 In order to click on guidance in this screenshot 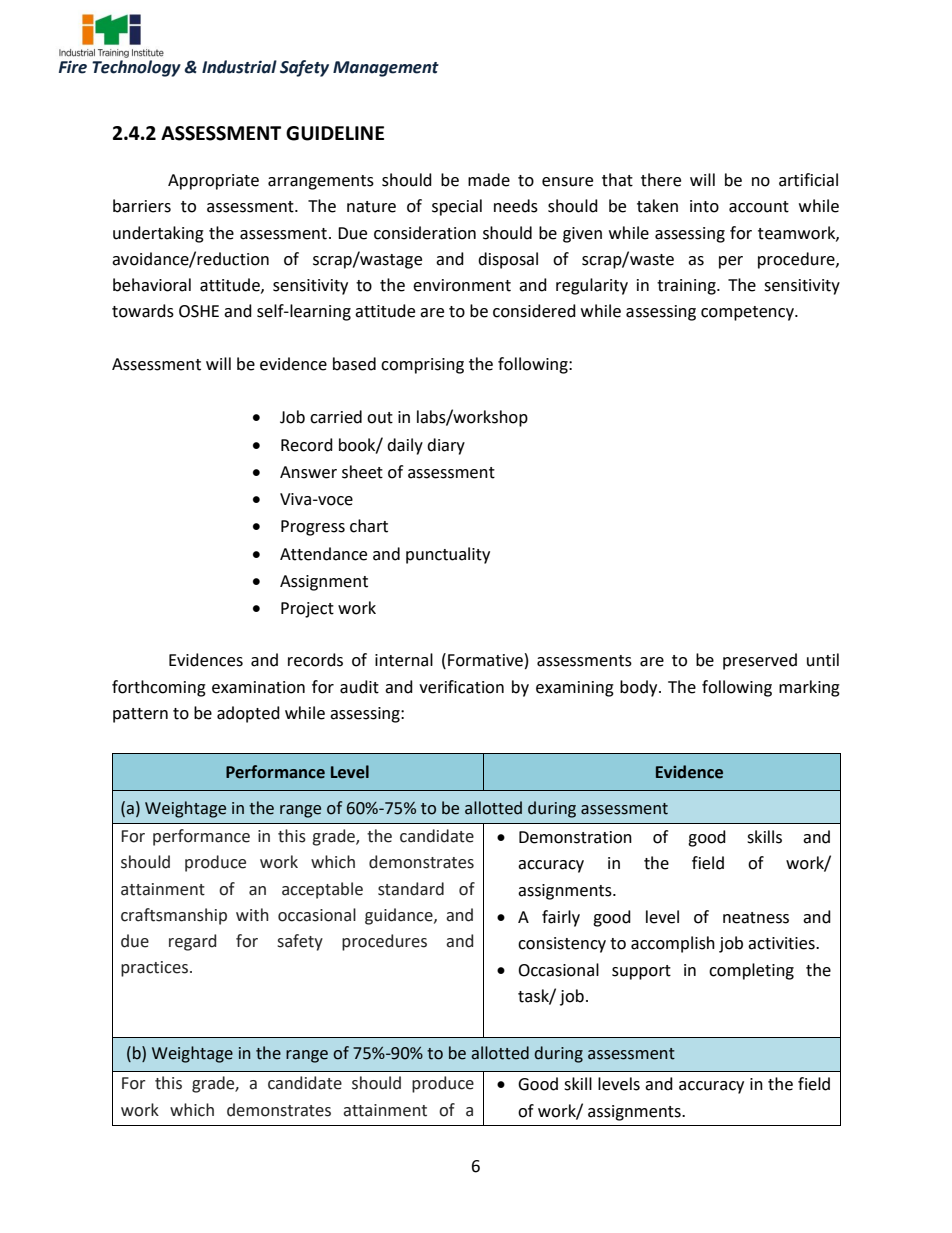, I will do `click(400, 916)`.
